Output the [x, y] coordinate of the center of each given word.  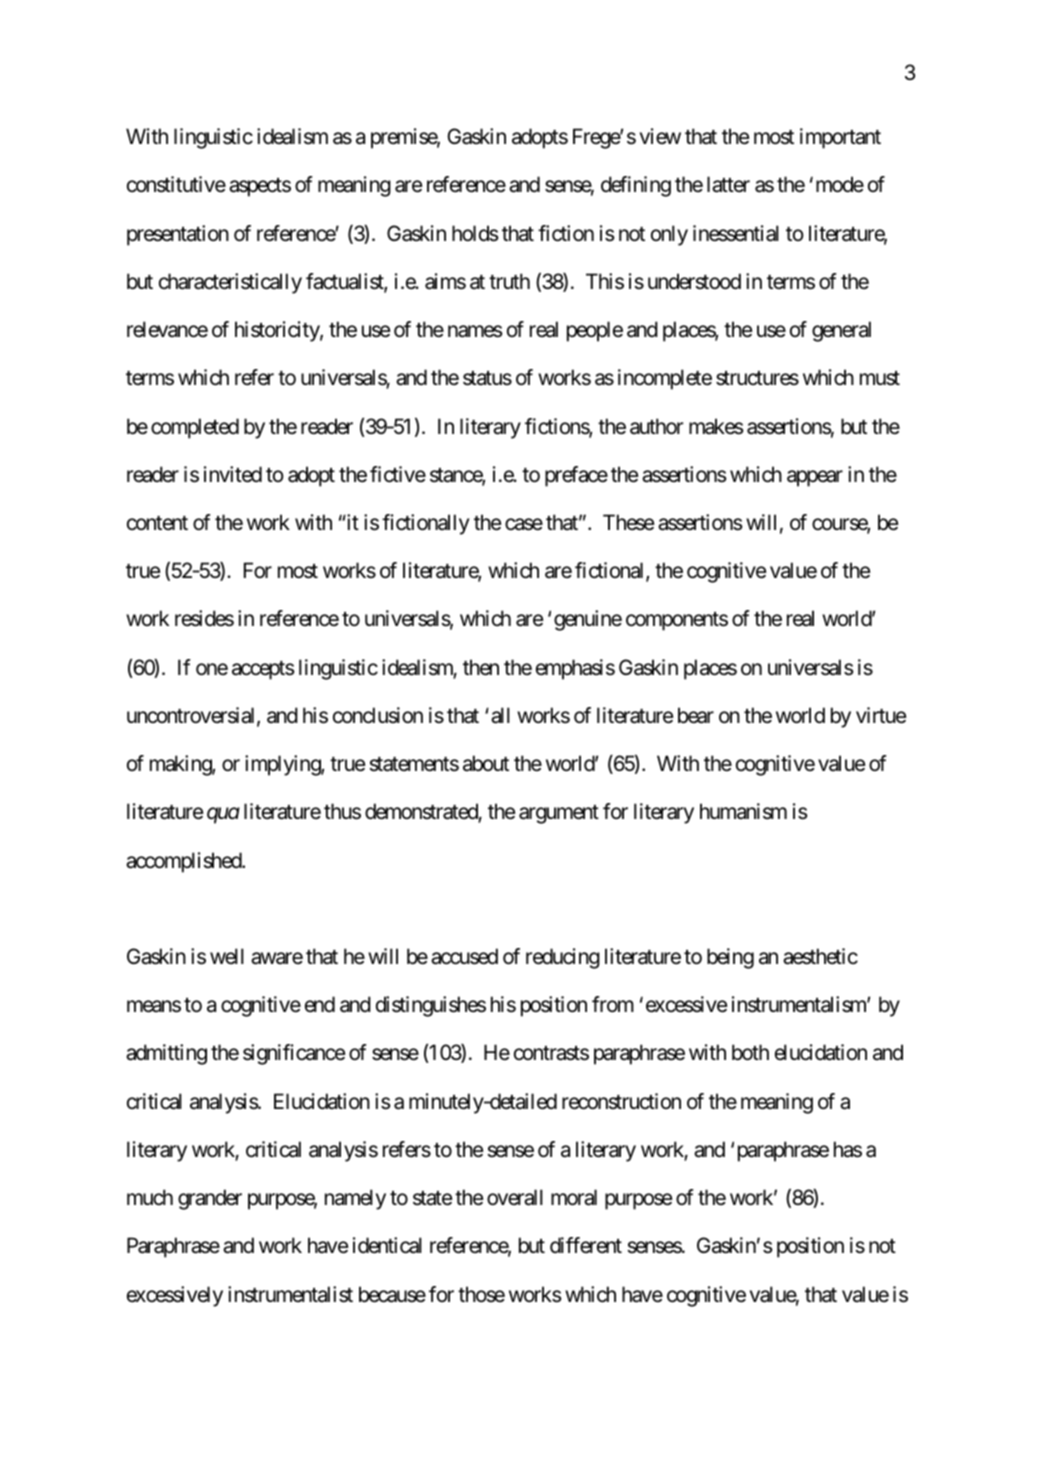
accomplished [184, 862]
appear [815, 478]
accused [464, 956]
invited [233, 474]
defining [636, 186]
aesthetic [820, 956]
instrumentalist [290, 1294]
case [524, 524]
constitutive [176, 184]
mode [840, 184]
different [586, 1245]
